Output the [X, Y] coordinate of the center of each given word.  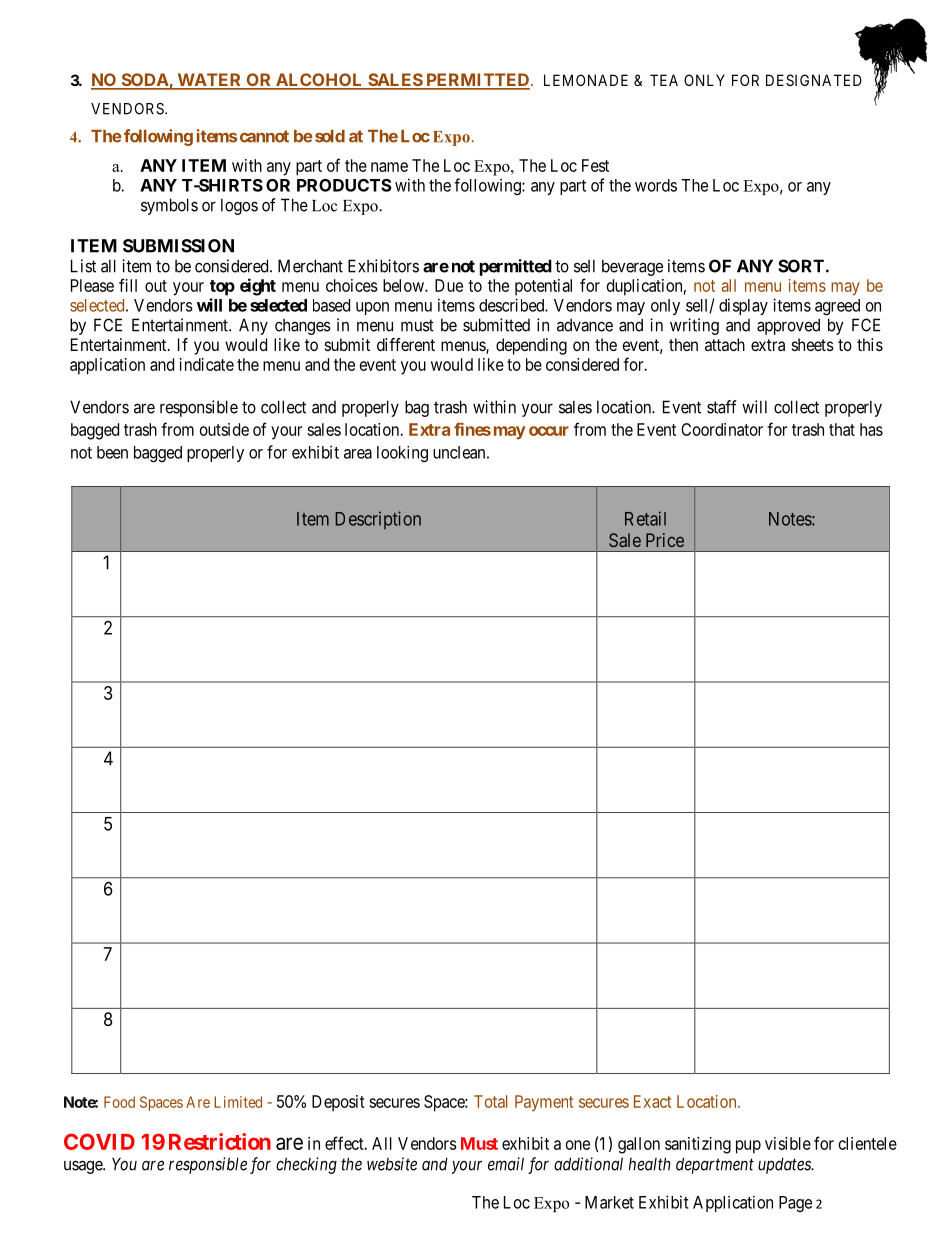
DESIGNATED [814, 80]
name [389, 167]
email [506, 1164]
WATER [209, 81]
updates [785, 1165]
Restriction [220, 1141]
